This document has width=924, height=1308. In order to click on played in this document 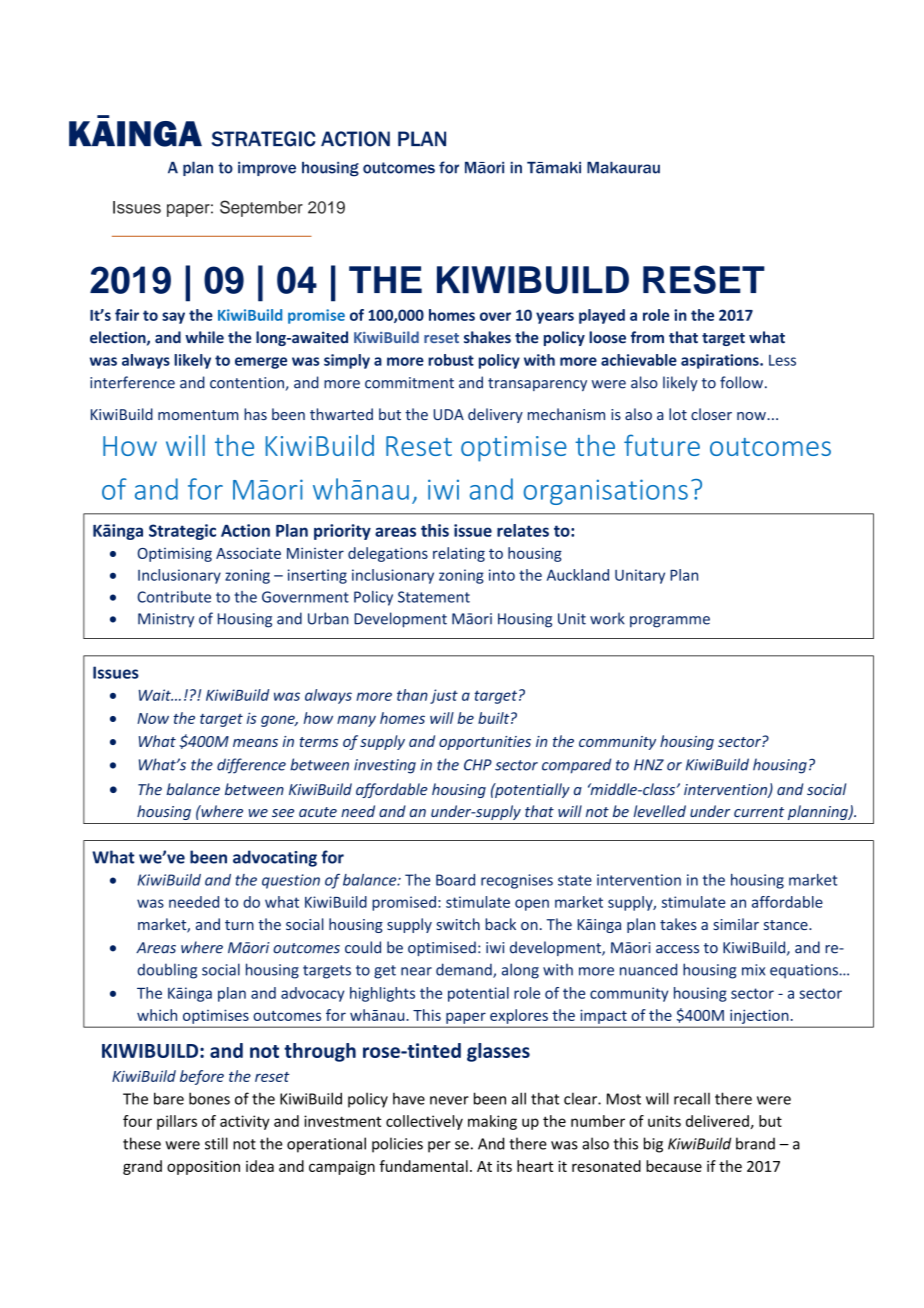, I will do `click(602, 316)`.
